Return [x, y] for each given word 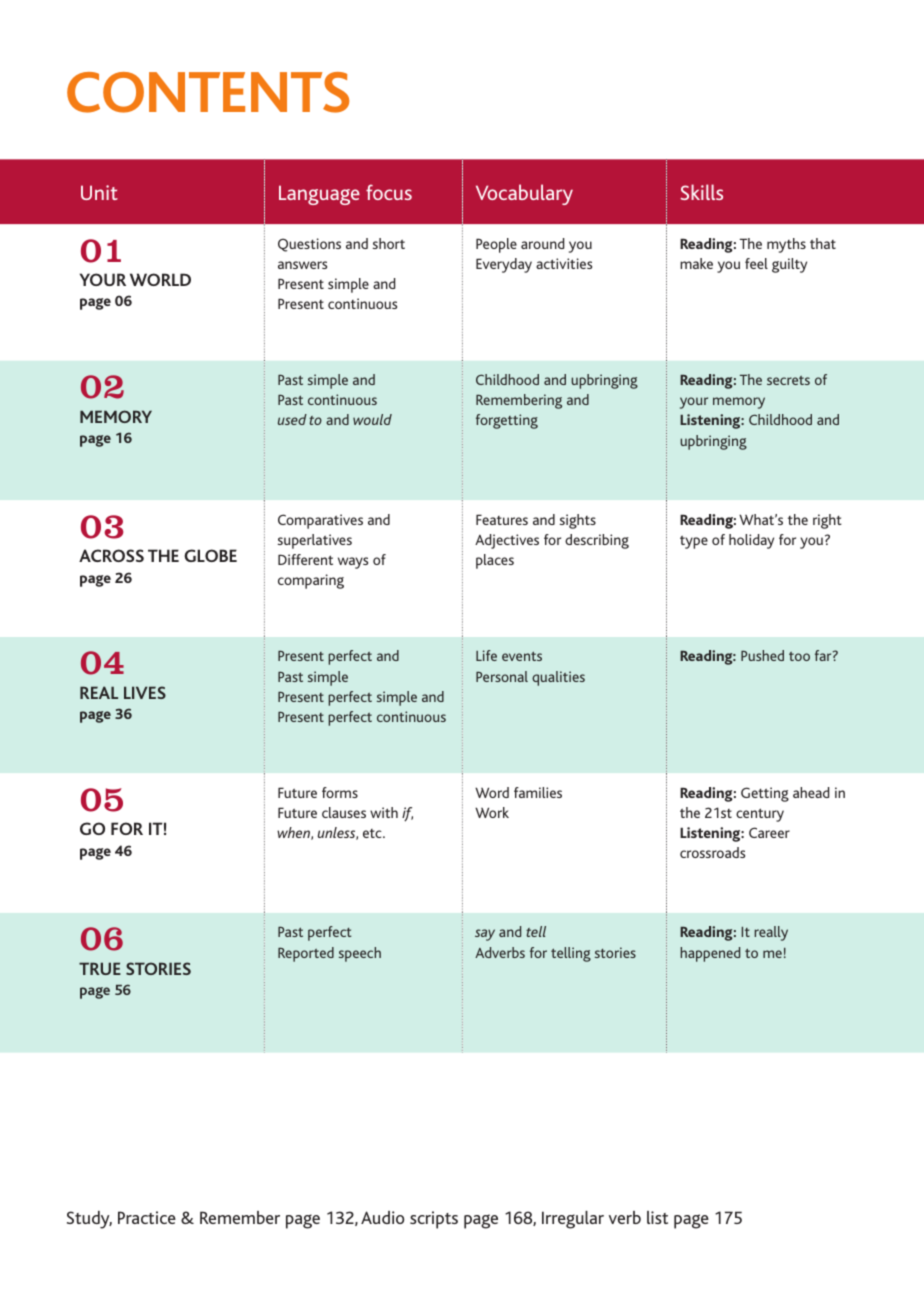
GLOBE [210, 555]
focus [389, 192]
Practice [147, 1217]
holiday [751, 541]
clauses [344, 812]
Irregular [573, 1220]
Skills [702, 192]
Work [492, 812]
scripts [434, 1220]
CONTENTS [208, 92]
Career [769, 832]
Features [502, 519]
